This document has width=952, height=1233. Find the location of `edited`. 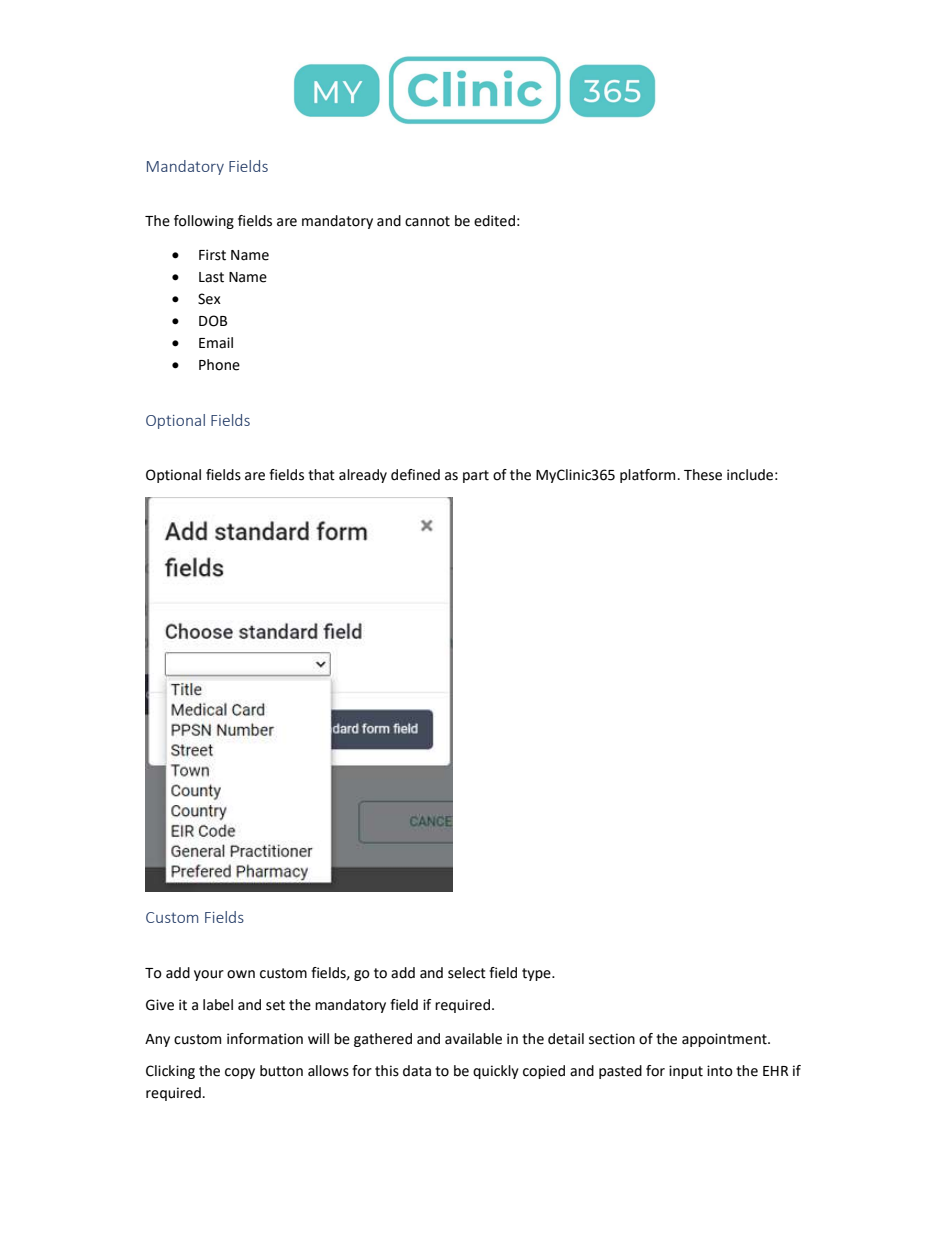

edited is located at coordinates (494, 221).
